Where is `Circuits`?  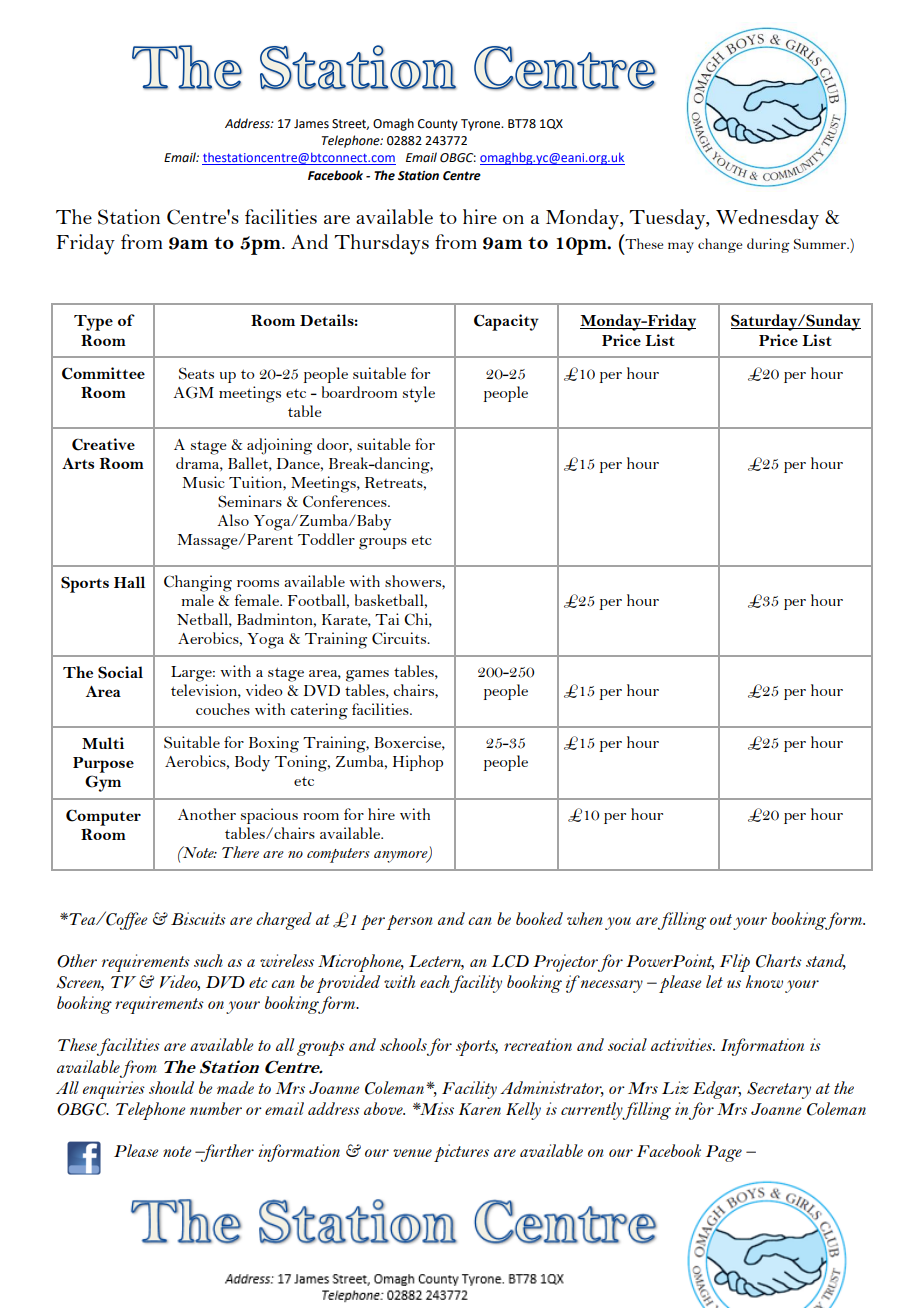
Circuits is located at coordinates (400, 638).
